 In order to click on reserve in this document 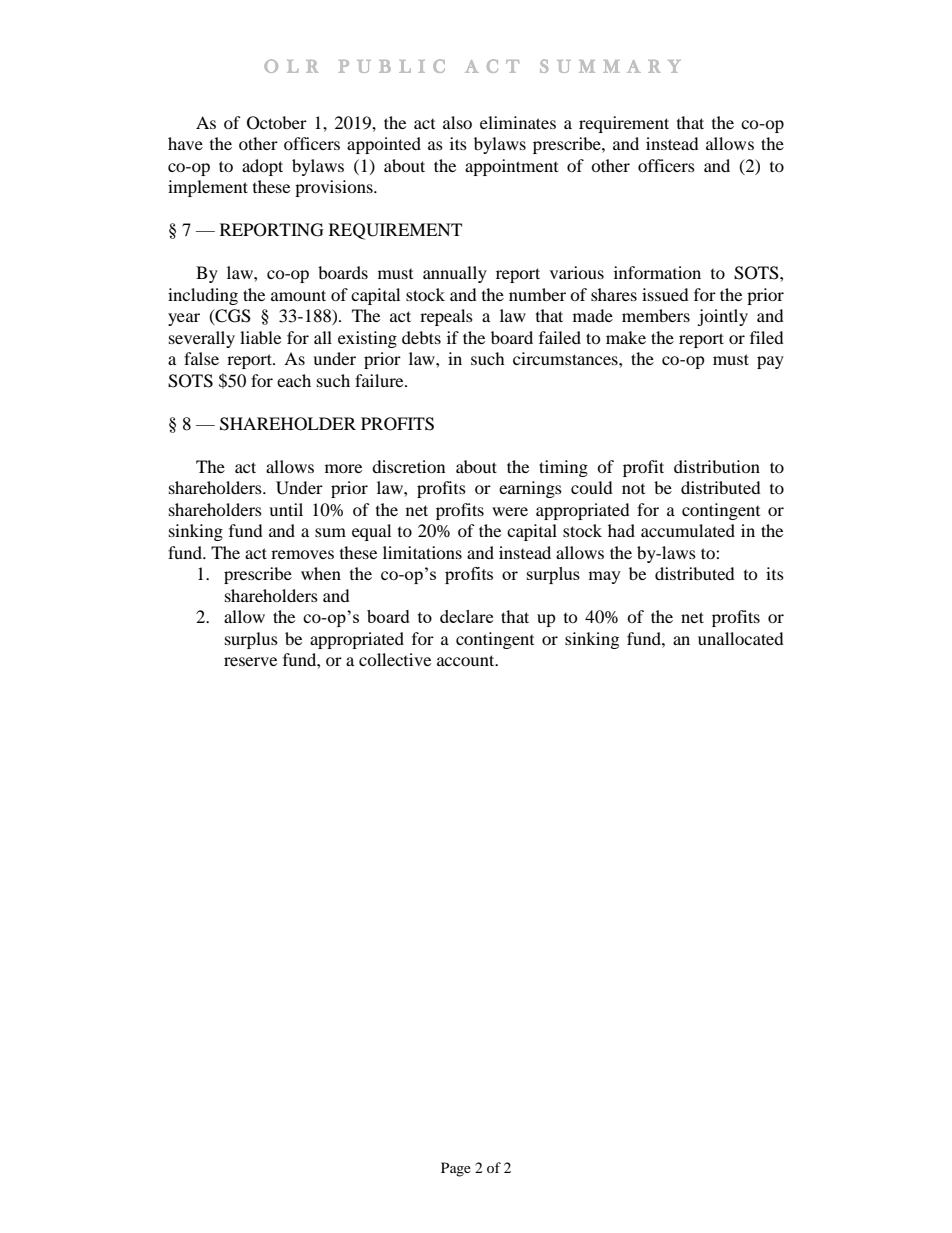, I will do `click(250, 661)`.
